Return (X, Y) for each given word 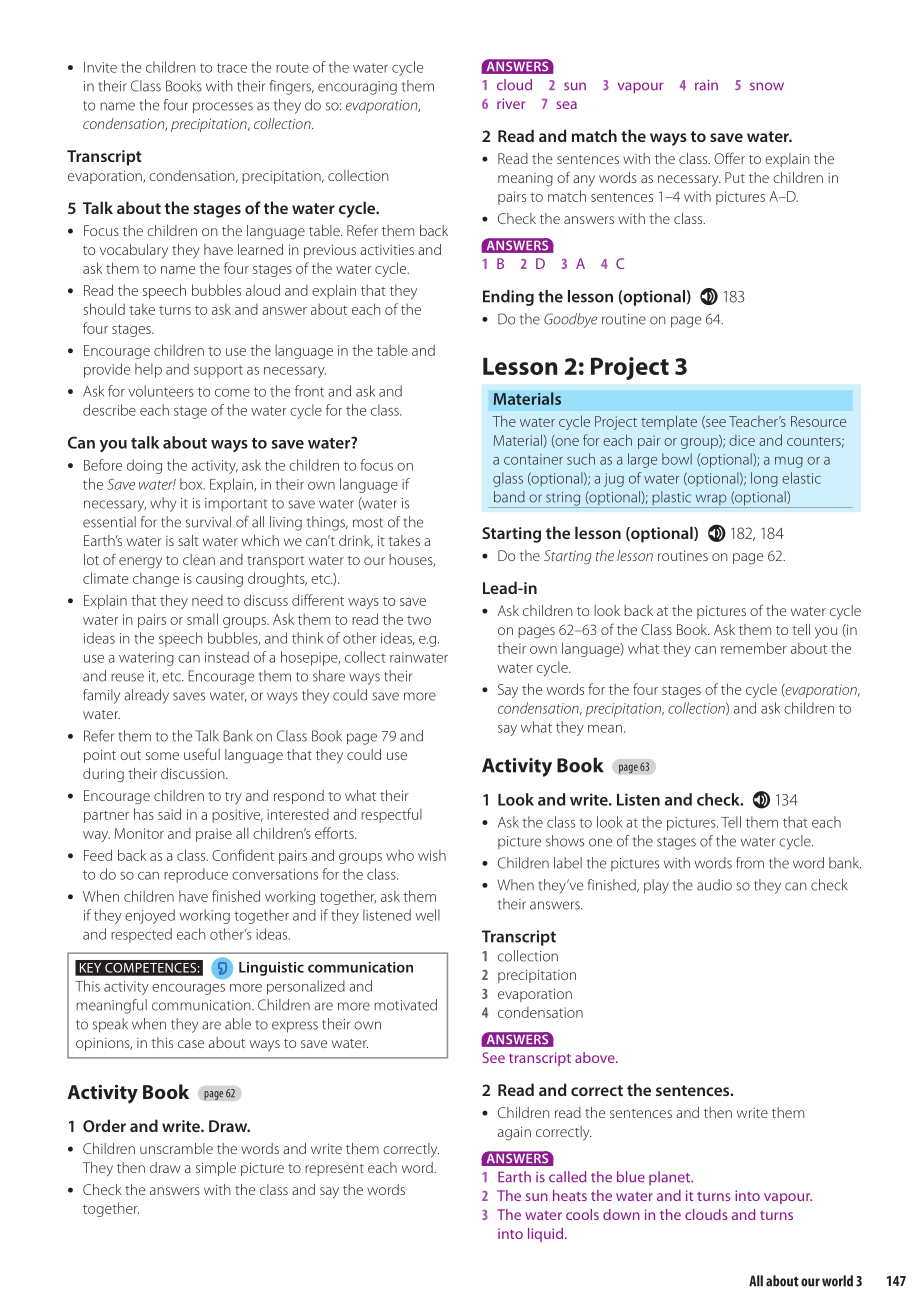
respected (141, 935)
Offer (729, 158)
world (837, 1281)
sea (566, 105)
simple (216, 1169)
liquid (547, 1235)
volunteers (161, 391)
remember (754, 648)
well (427, 915)
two (419, 620)
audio (714, 885)
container (533, 459)
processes (223, 108)
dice (742, 440)
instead (227, 657)
